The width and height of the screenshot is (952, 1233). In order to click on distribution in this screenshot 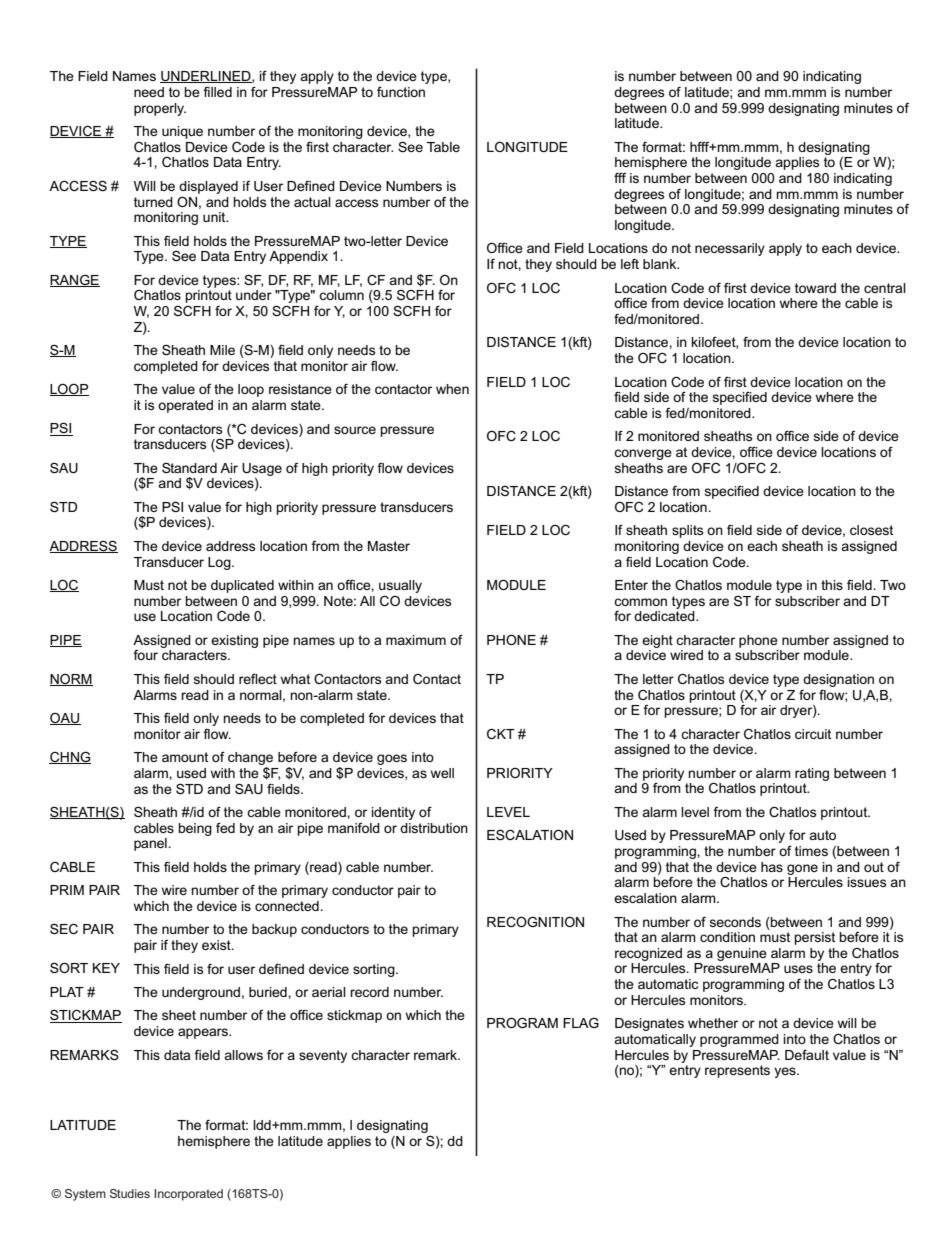, I will do `click(434, 828)`.
